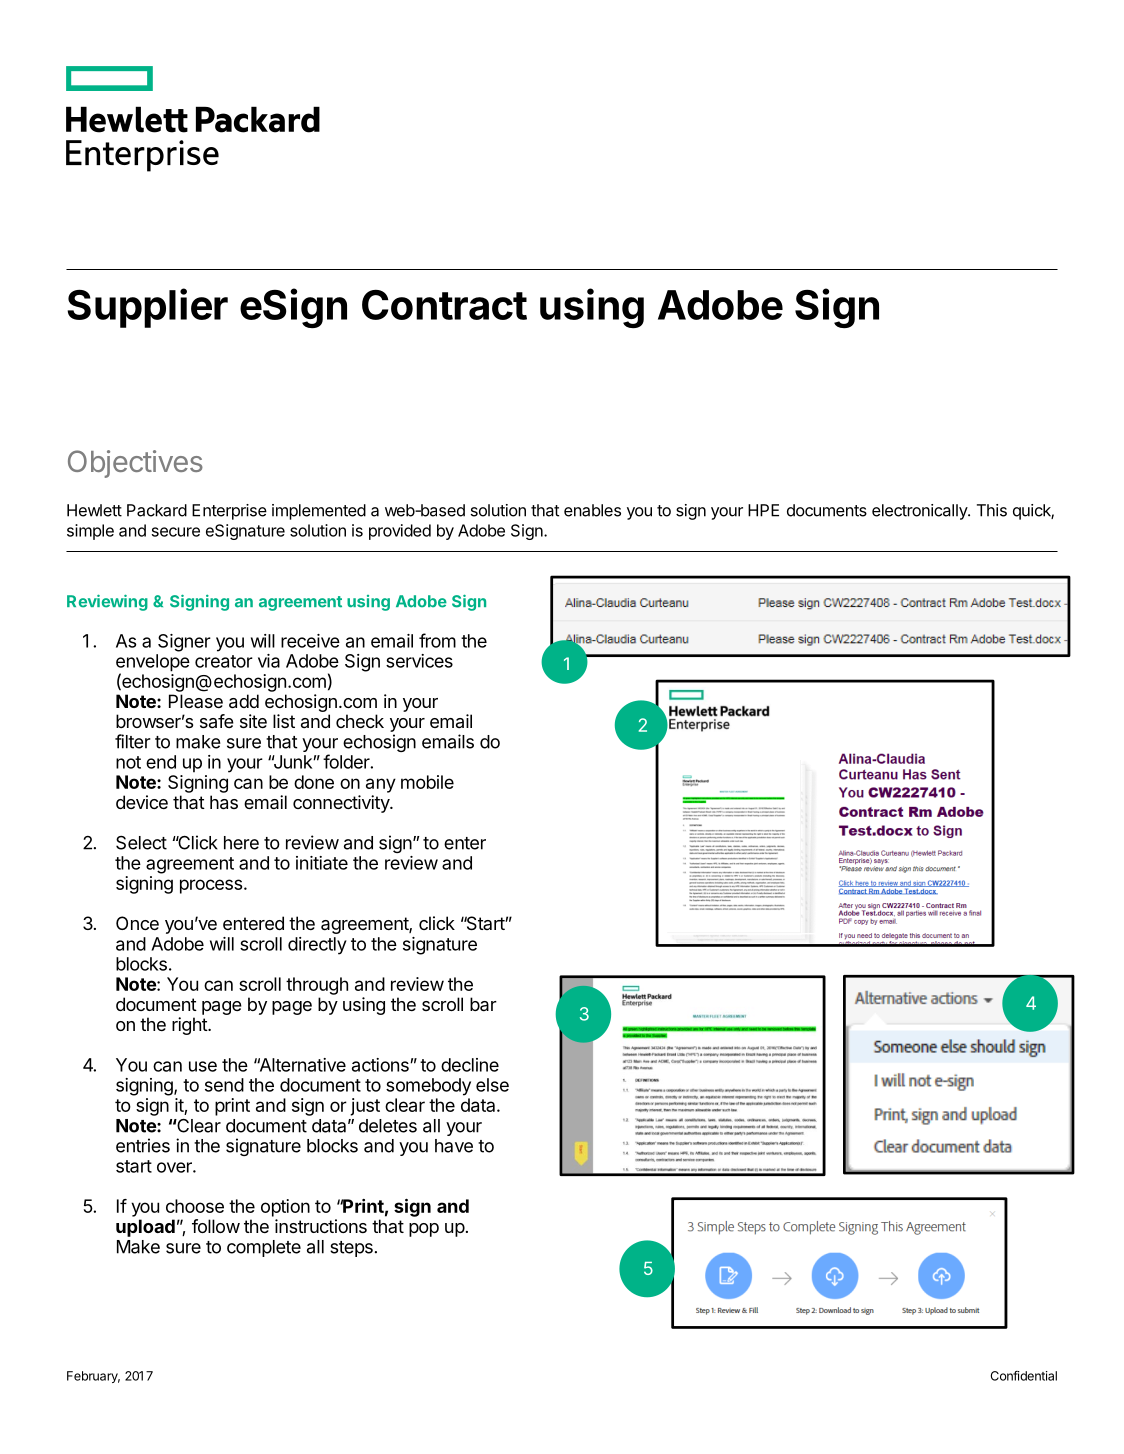  I want to click on This, so click(992, 510).
